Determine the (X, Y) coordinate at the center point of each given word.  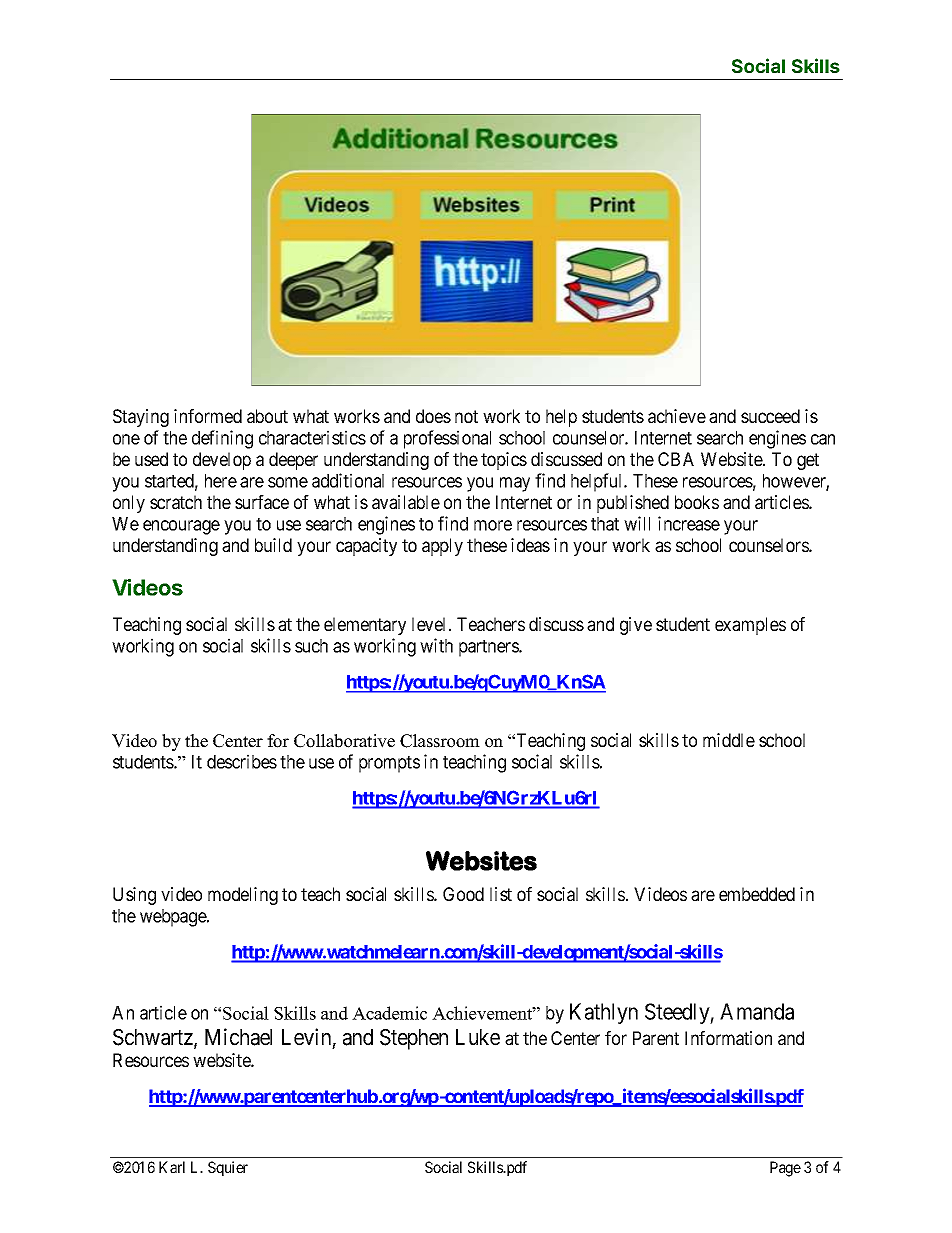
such (311, 646)
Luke (478, 1037)
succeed (770, 416)
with (436, 645)
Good (463, 894)
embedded (757, 894)
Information (728, 1038)
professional (447, 439)
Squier (228, 1168)
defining (222, 439)
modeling (243, 896)
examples (750, 626)
